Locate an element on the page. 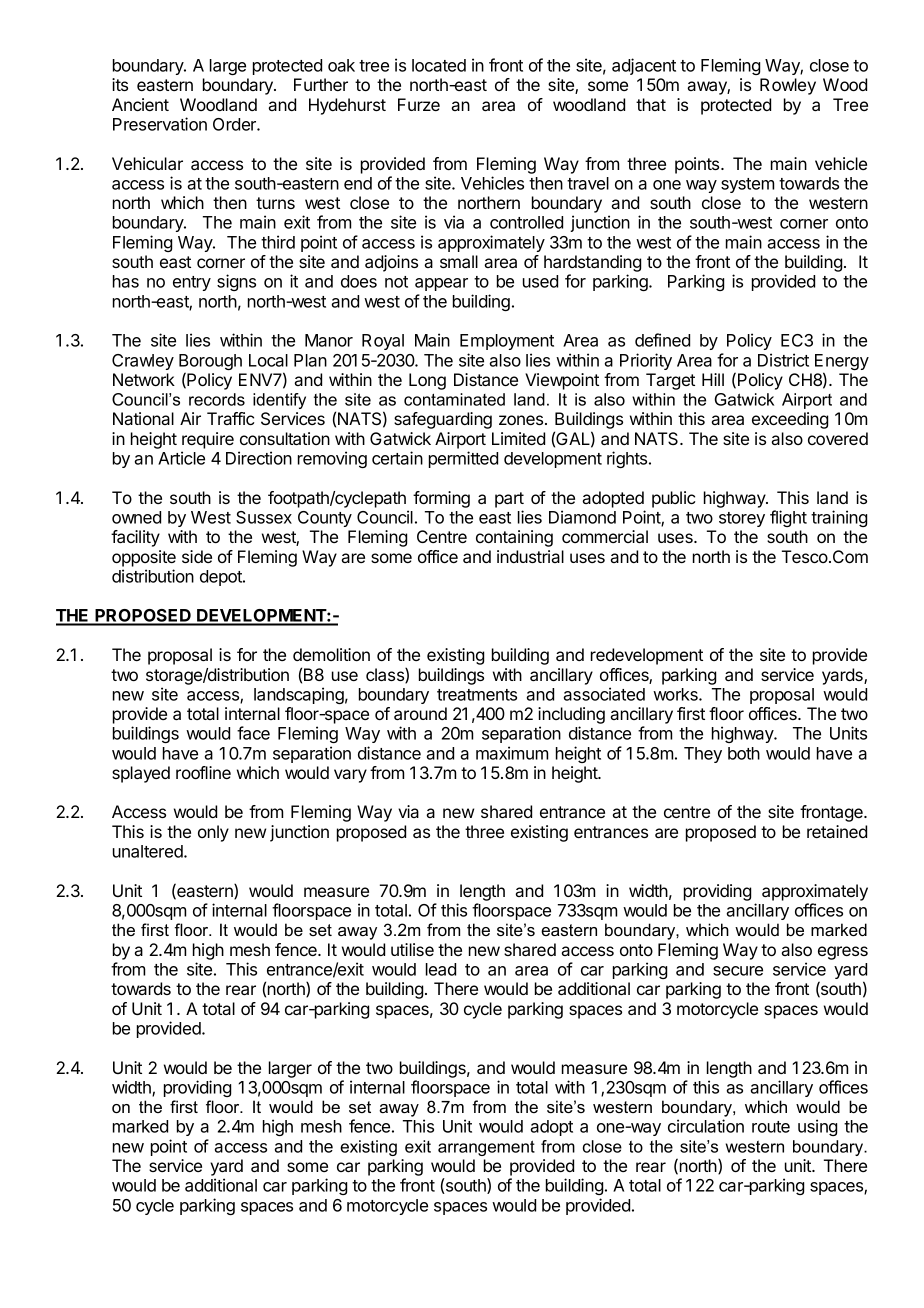 The image size is (924, 1308). Rowley is located at coordinates (788, 86).
